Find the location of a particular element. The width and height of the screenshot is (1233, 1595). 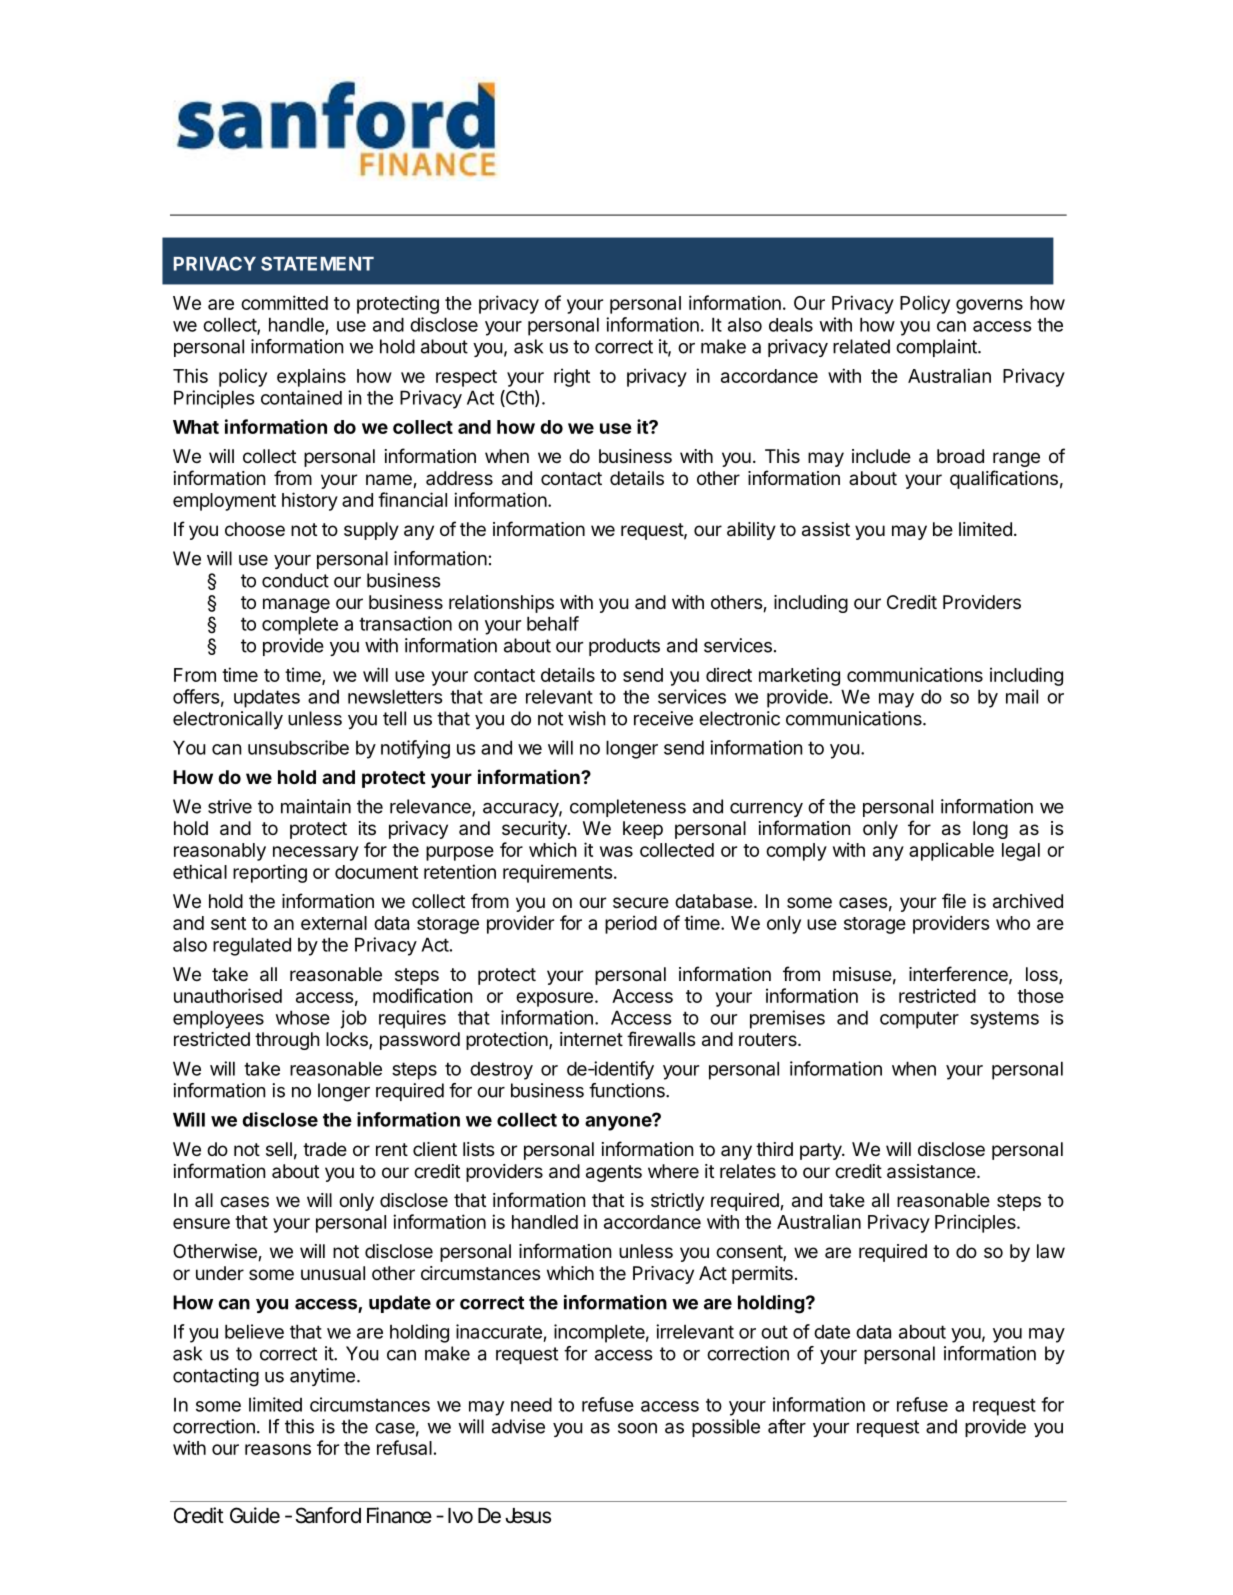

wish is located at coordinates (587, 718).
